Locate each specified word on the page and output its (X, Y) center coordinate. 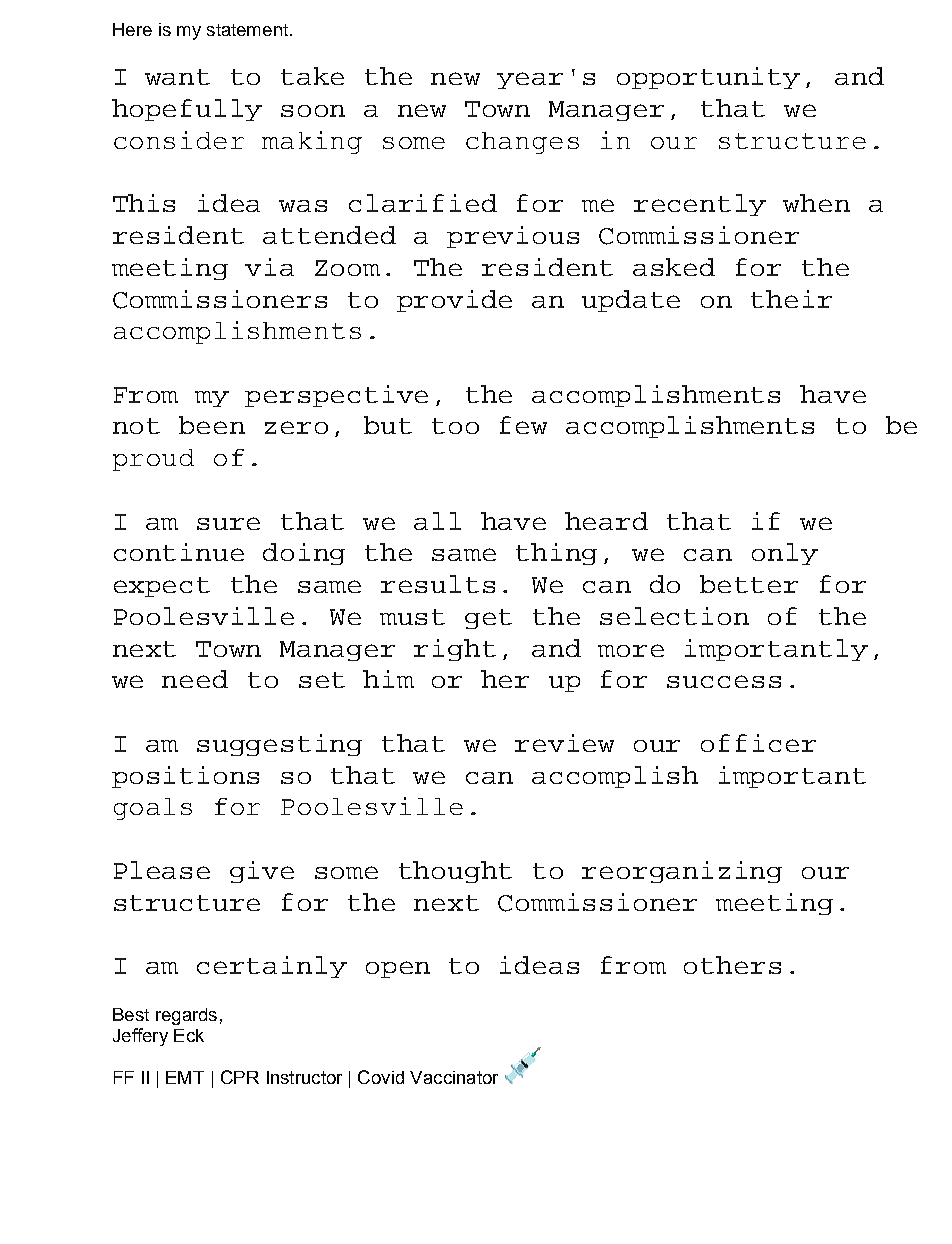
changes (522, 143)
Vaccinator (454, 1077)
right (455, 650)
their (791, 299)
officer (758, 743)
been (212, 425)
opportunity (708, 78)
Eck (189, 1035)
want (177, 77)
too (455, 426)
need (195, 679)
